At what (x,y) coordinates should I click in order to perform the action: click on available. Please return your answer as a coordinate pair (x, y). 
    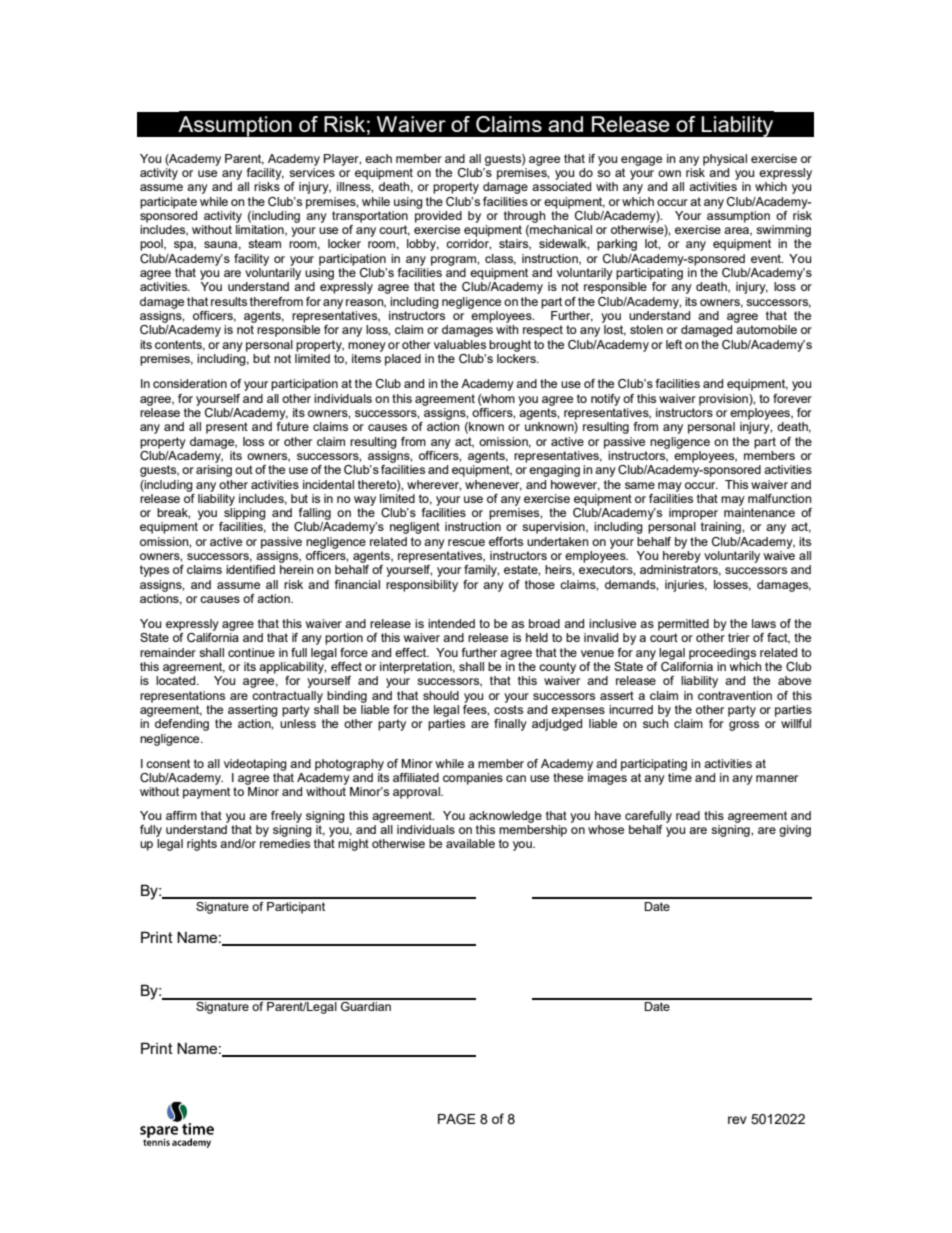
    Looking at the image, I should click on (470, 843).
